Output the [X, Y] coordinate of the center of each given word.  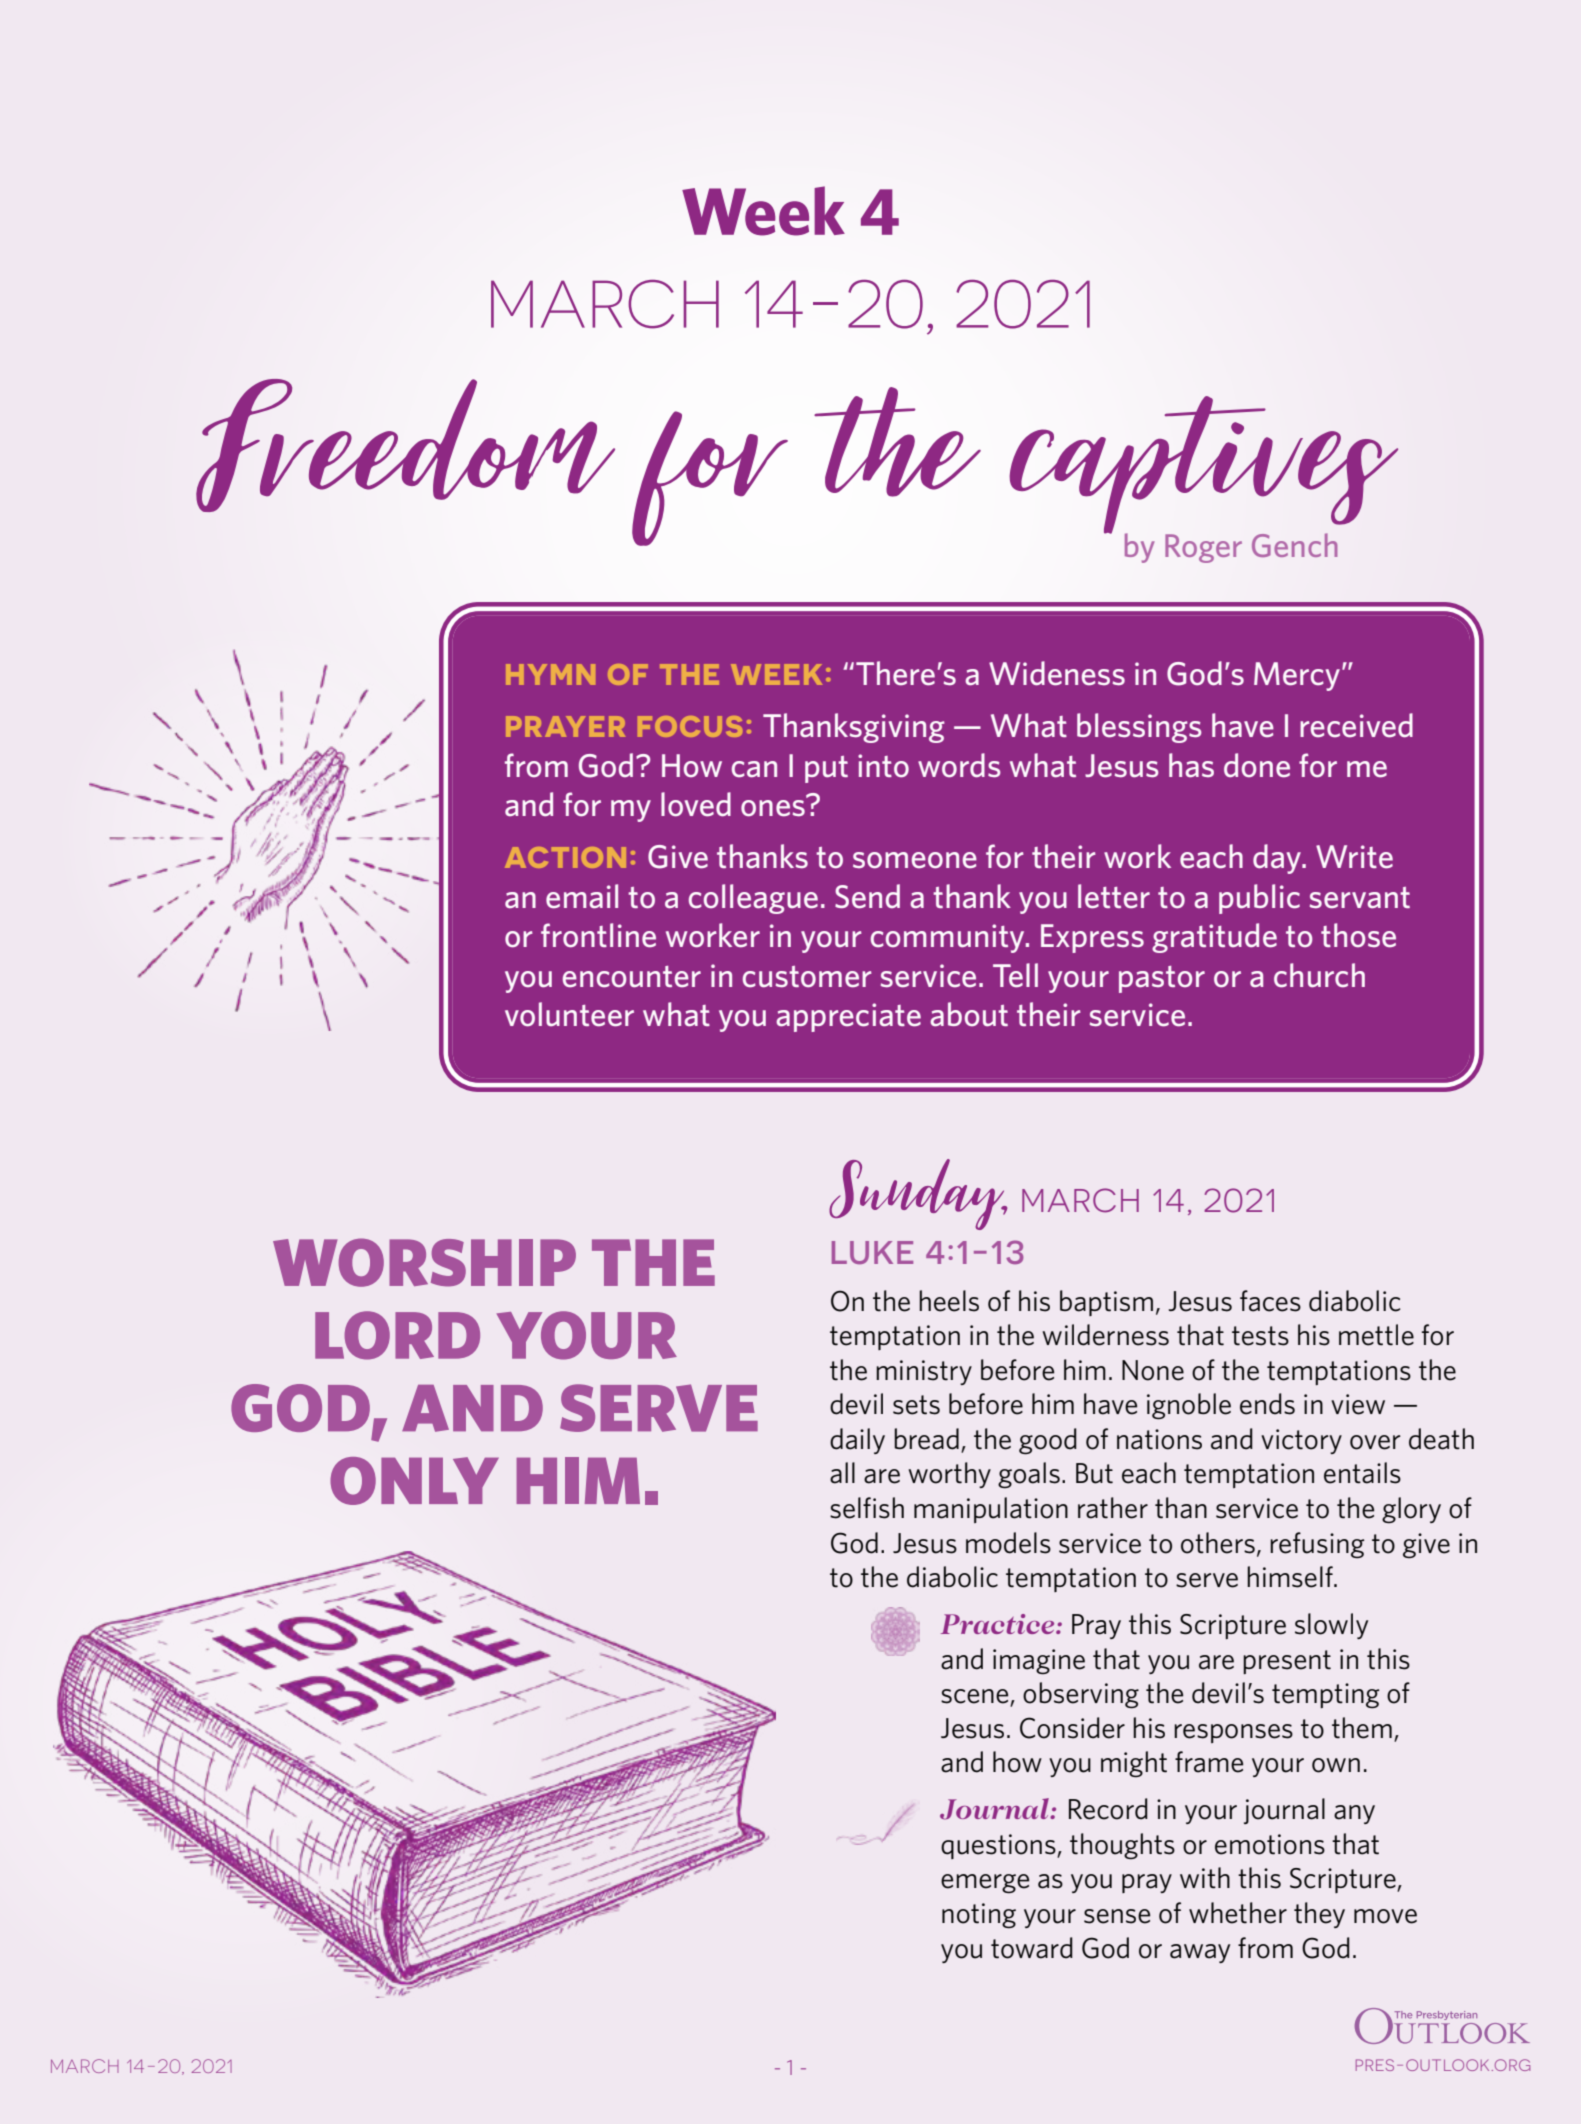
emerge [985, 1883]
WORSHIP [424, 1262]
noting [979, 1915]
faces [1270, 1301]
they [1319, 1915]
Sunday [918, 1194]
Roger [1203, 548]
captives [1204, 466]
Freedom [405, 445]
